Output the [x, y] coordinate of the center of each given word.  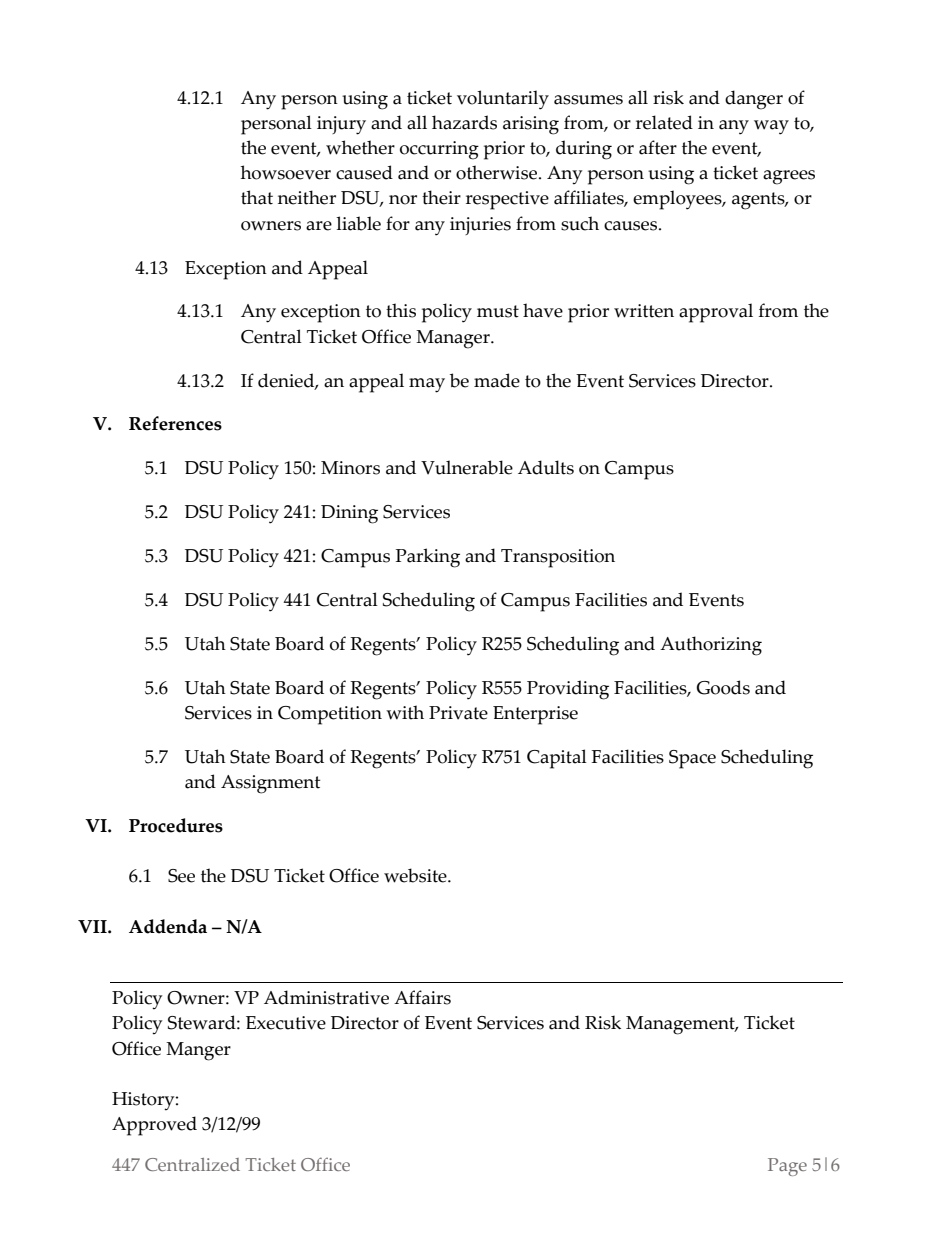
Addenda [168, 926]
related [664, 122]
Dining [349, 514]
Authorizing [711, 646]
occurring [439, 150]
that [257, 197]
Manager [454, 339]
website [416, 875]
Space [692, 759]
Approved [154, 1126]
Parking [428, 558]
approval [716, 313]
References [175, 423]
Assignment [270, 784]
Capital [557, 759]
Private [458, 713]
